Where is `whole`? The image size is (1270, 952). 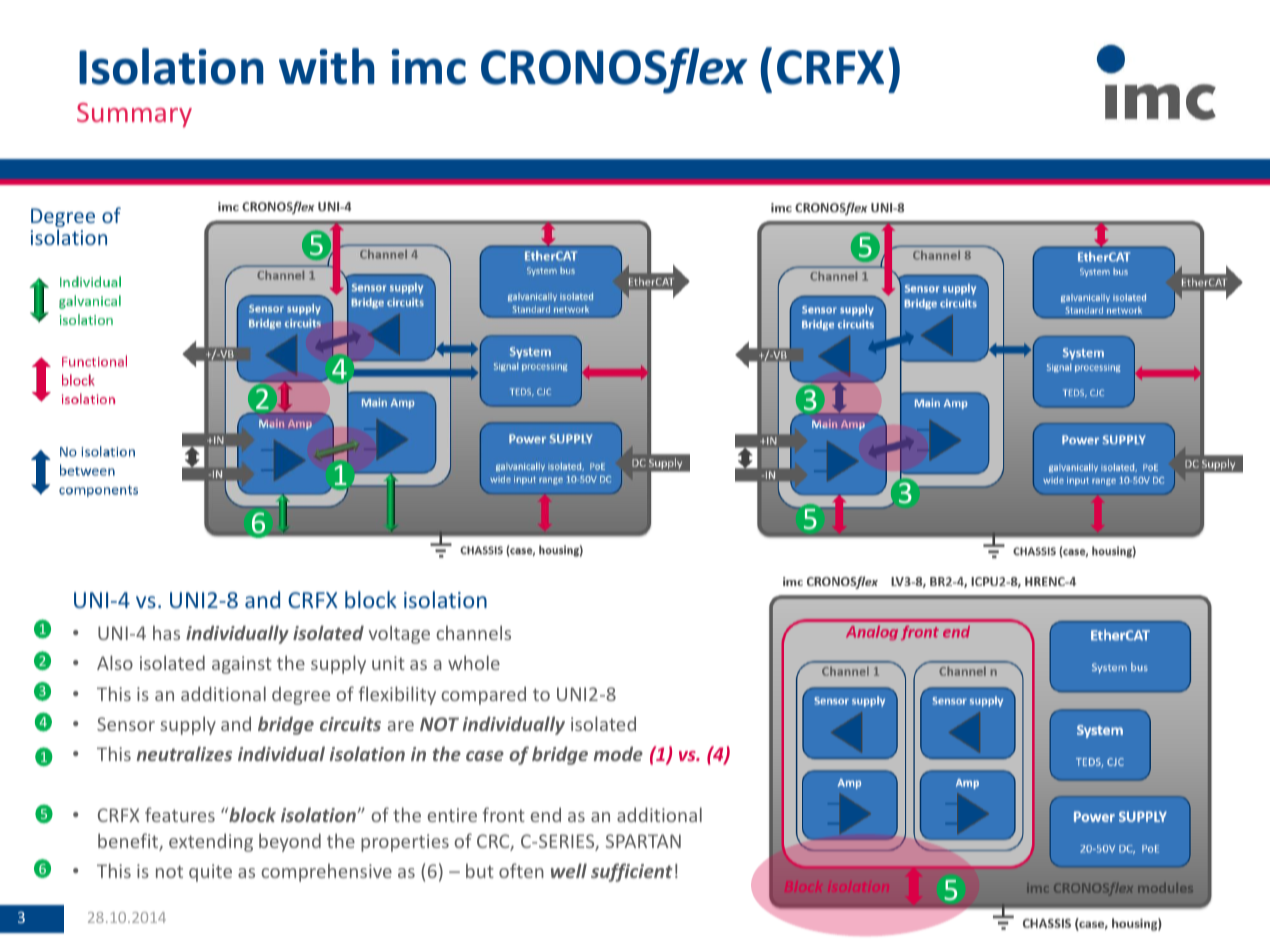
whole is located at coordinates (474, 662).
